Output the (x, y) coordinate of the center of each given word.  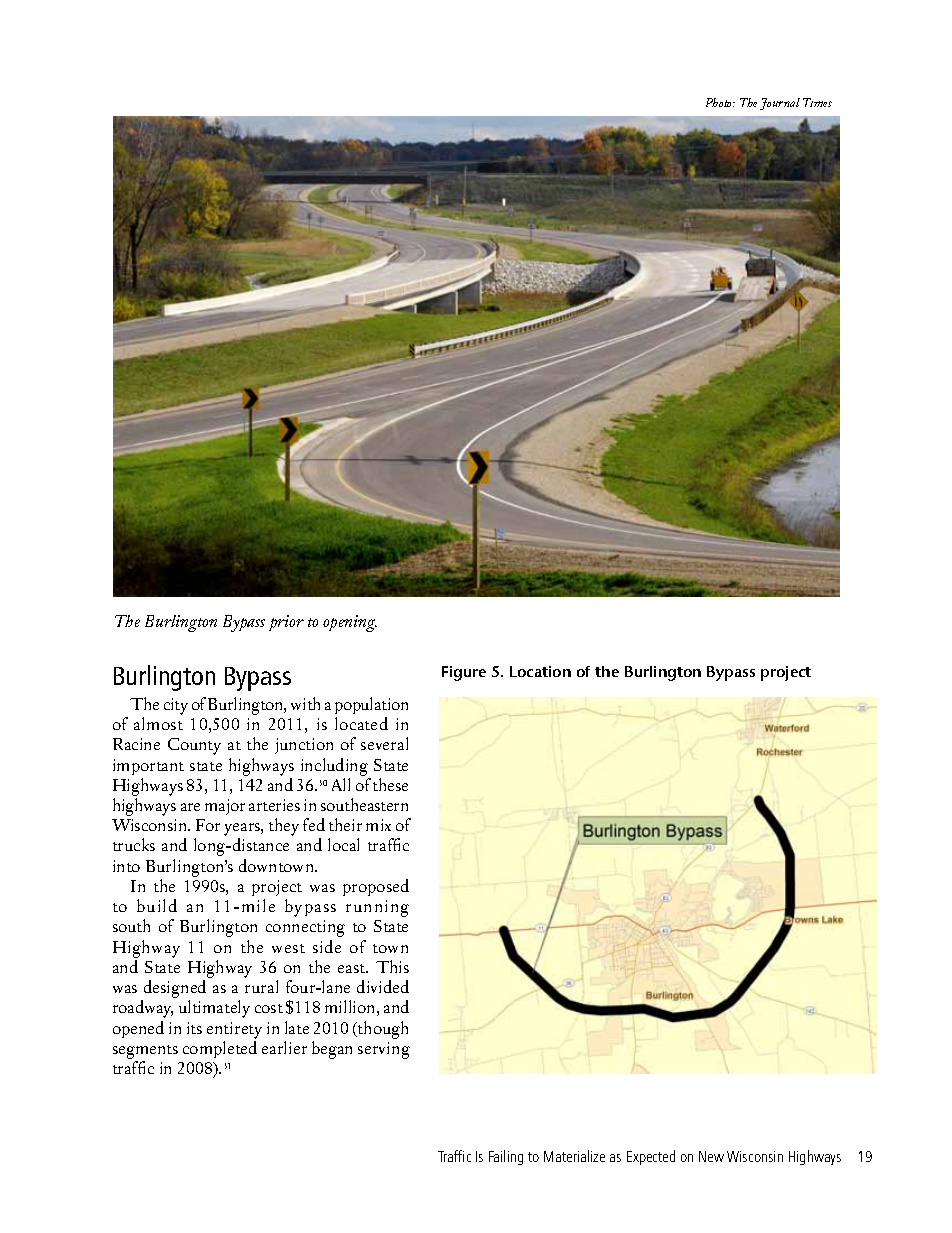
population (371, 705)
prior (286, 623)
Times (817, 102)
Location (540, 671)
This (392, 966)
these (390, 784)
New (711, 1156)
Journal (780, 104)
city (176, 706)
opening (350, 623)
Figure (464, 673)
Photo (720, 102)
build (157, 905)
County (194, 746)
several (384, 743)
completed (220, 1049)
